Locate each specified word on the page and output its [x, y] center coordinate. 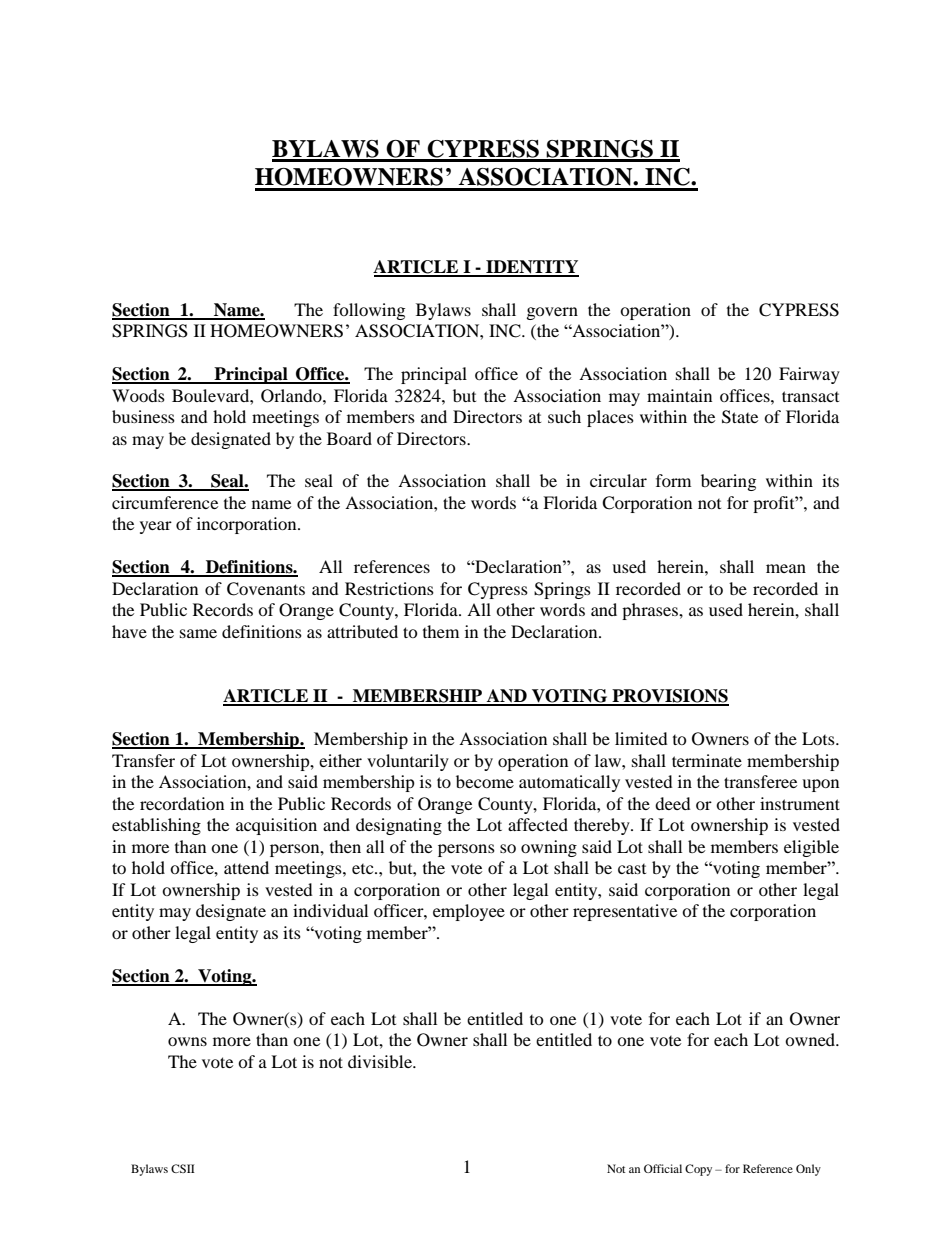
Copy [698, 1170]
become [485, 781]
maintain [679, 395]
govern [552, 313]
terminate [707, 760]
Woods [138, 395]
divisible [381, 1061]
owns [187, 1041]
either [340, 760]
